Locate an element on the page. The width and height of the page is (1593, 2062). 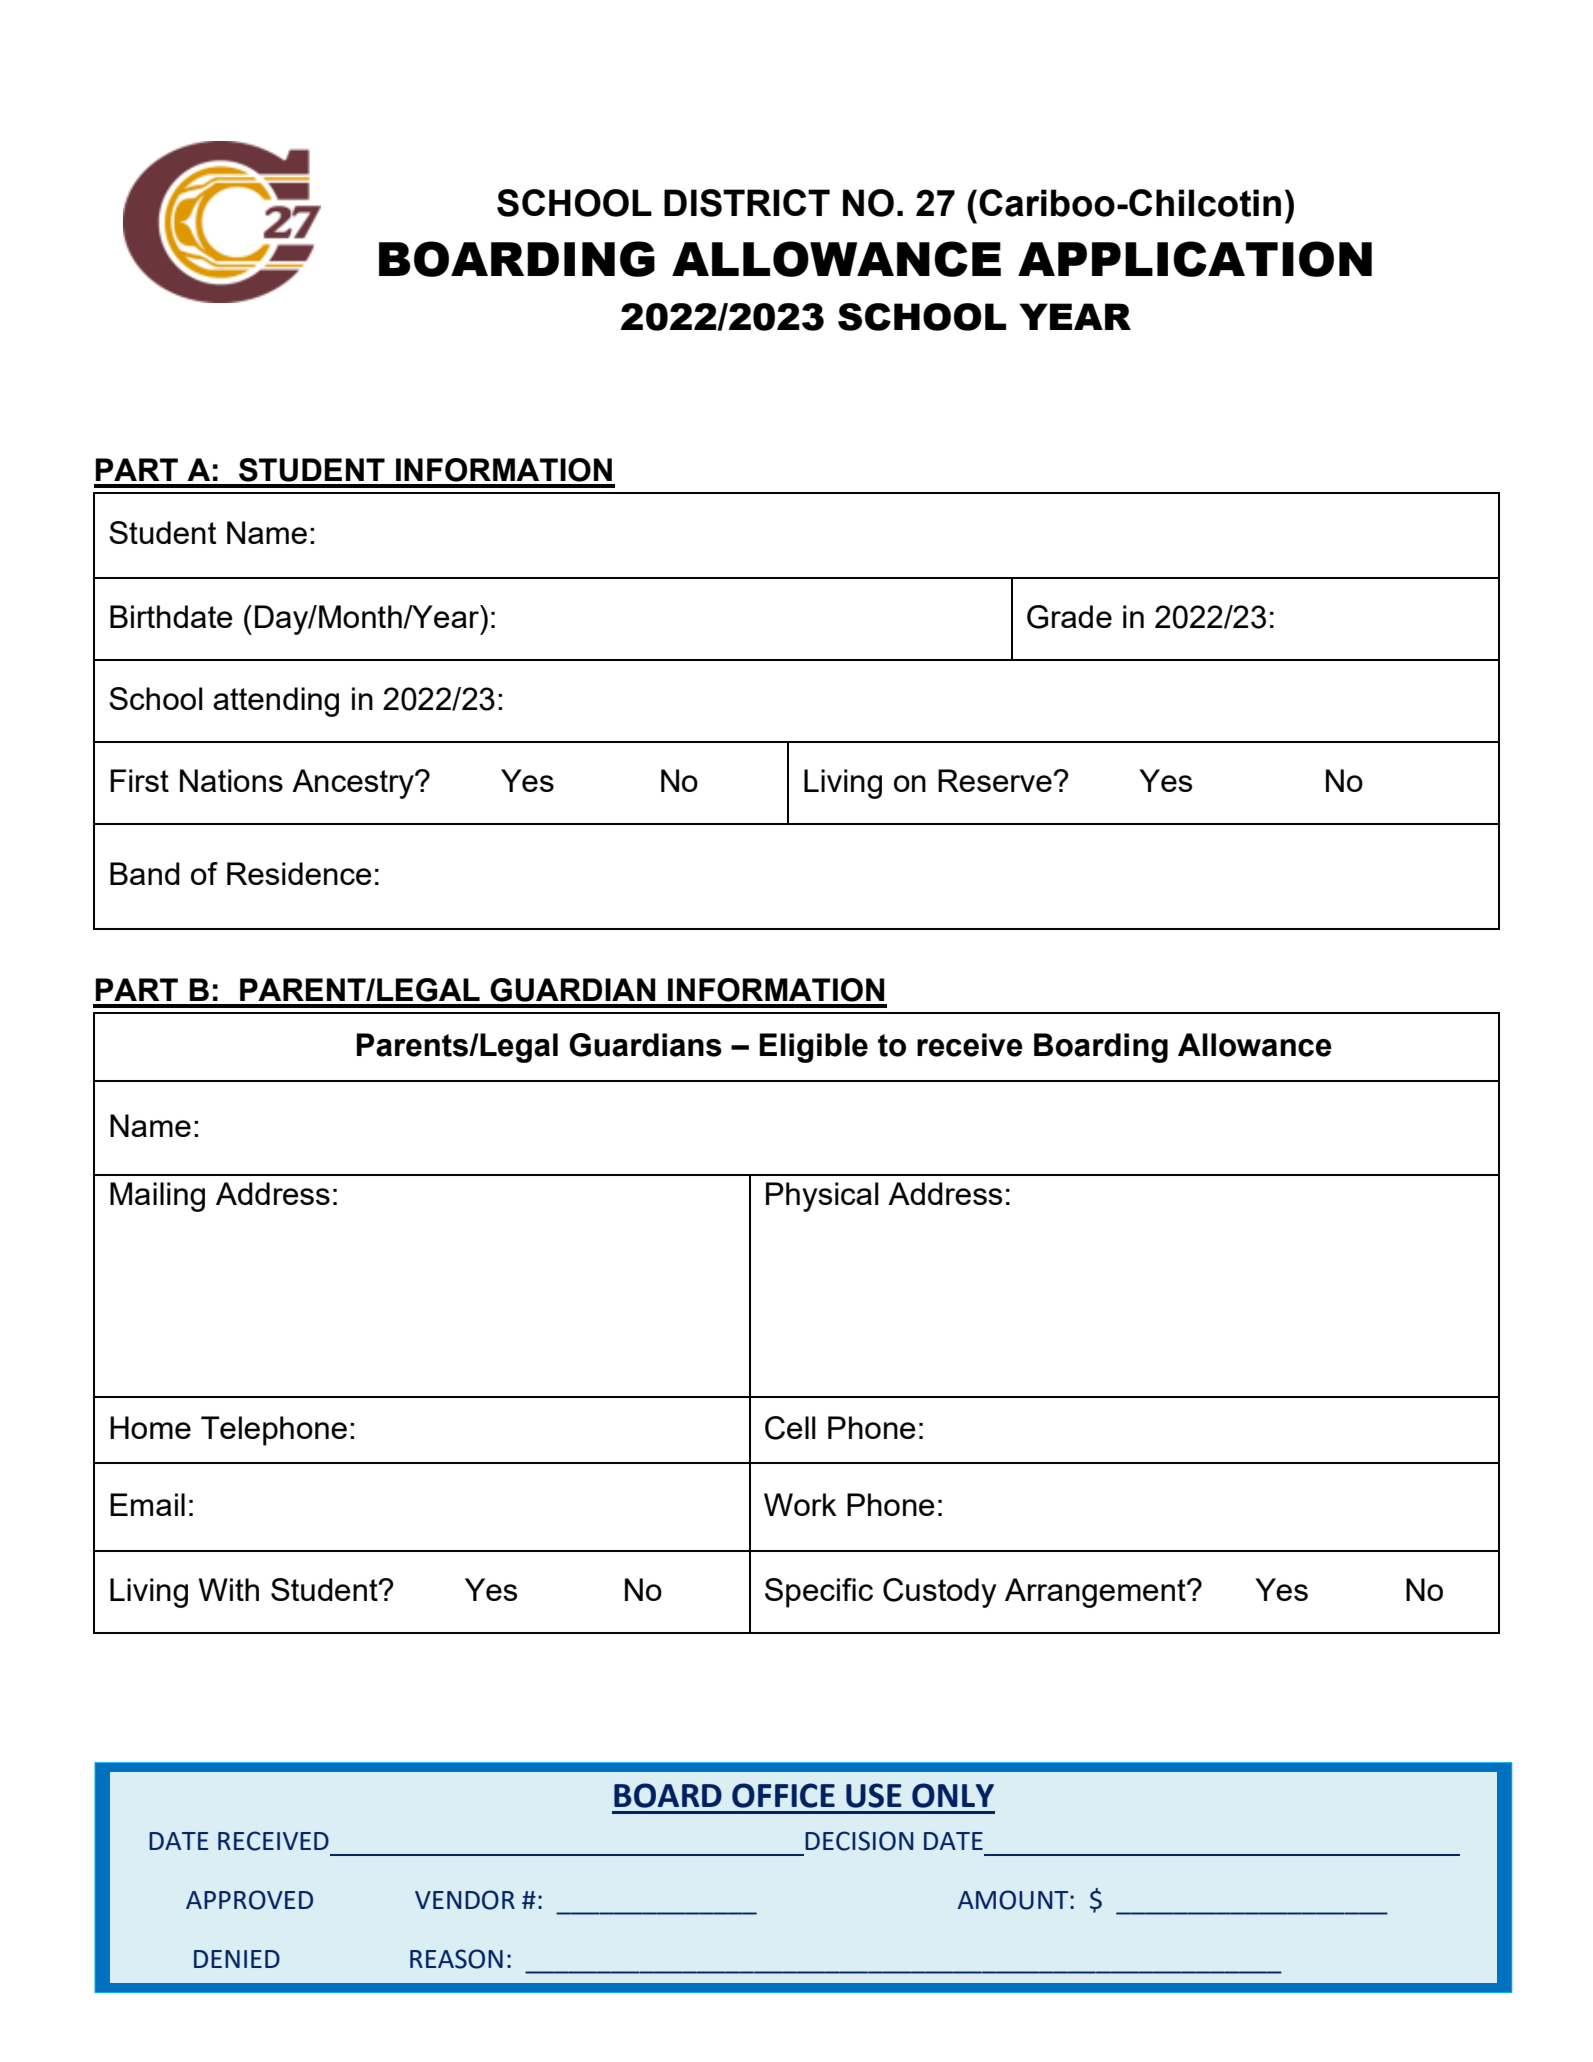
APPROVED is located at coordinates (249, 1900).
